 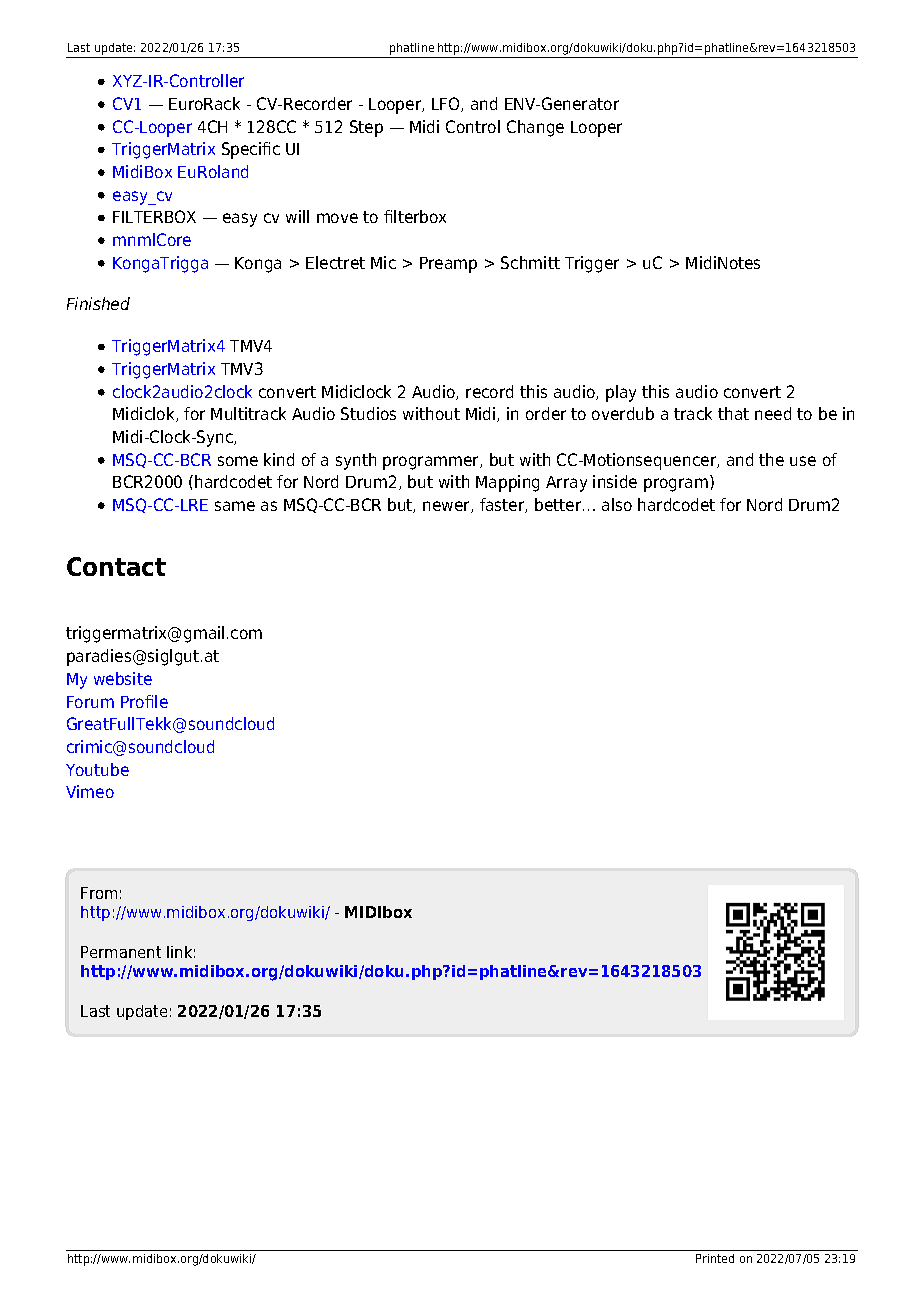 What do you see at coordinates (123, 678) in the screenshot?
I see `website` at bounding box center [123, 678].
